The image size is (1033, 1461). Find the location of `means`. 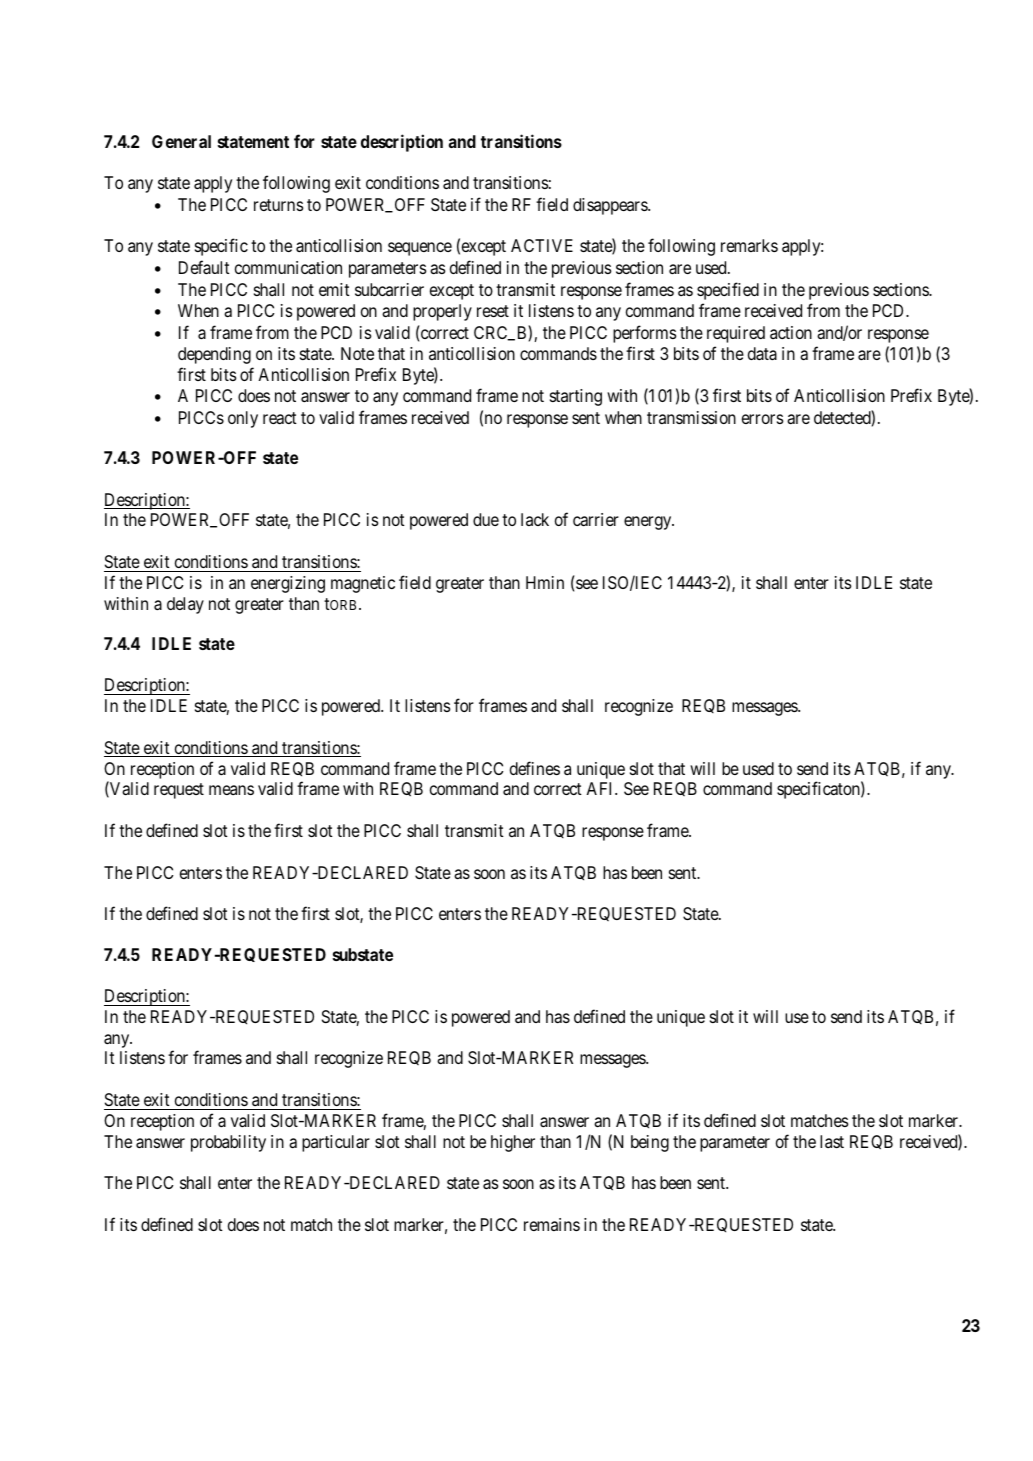

means is located at coordinates (231, 790).
